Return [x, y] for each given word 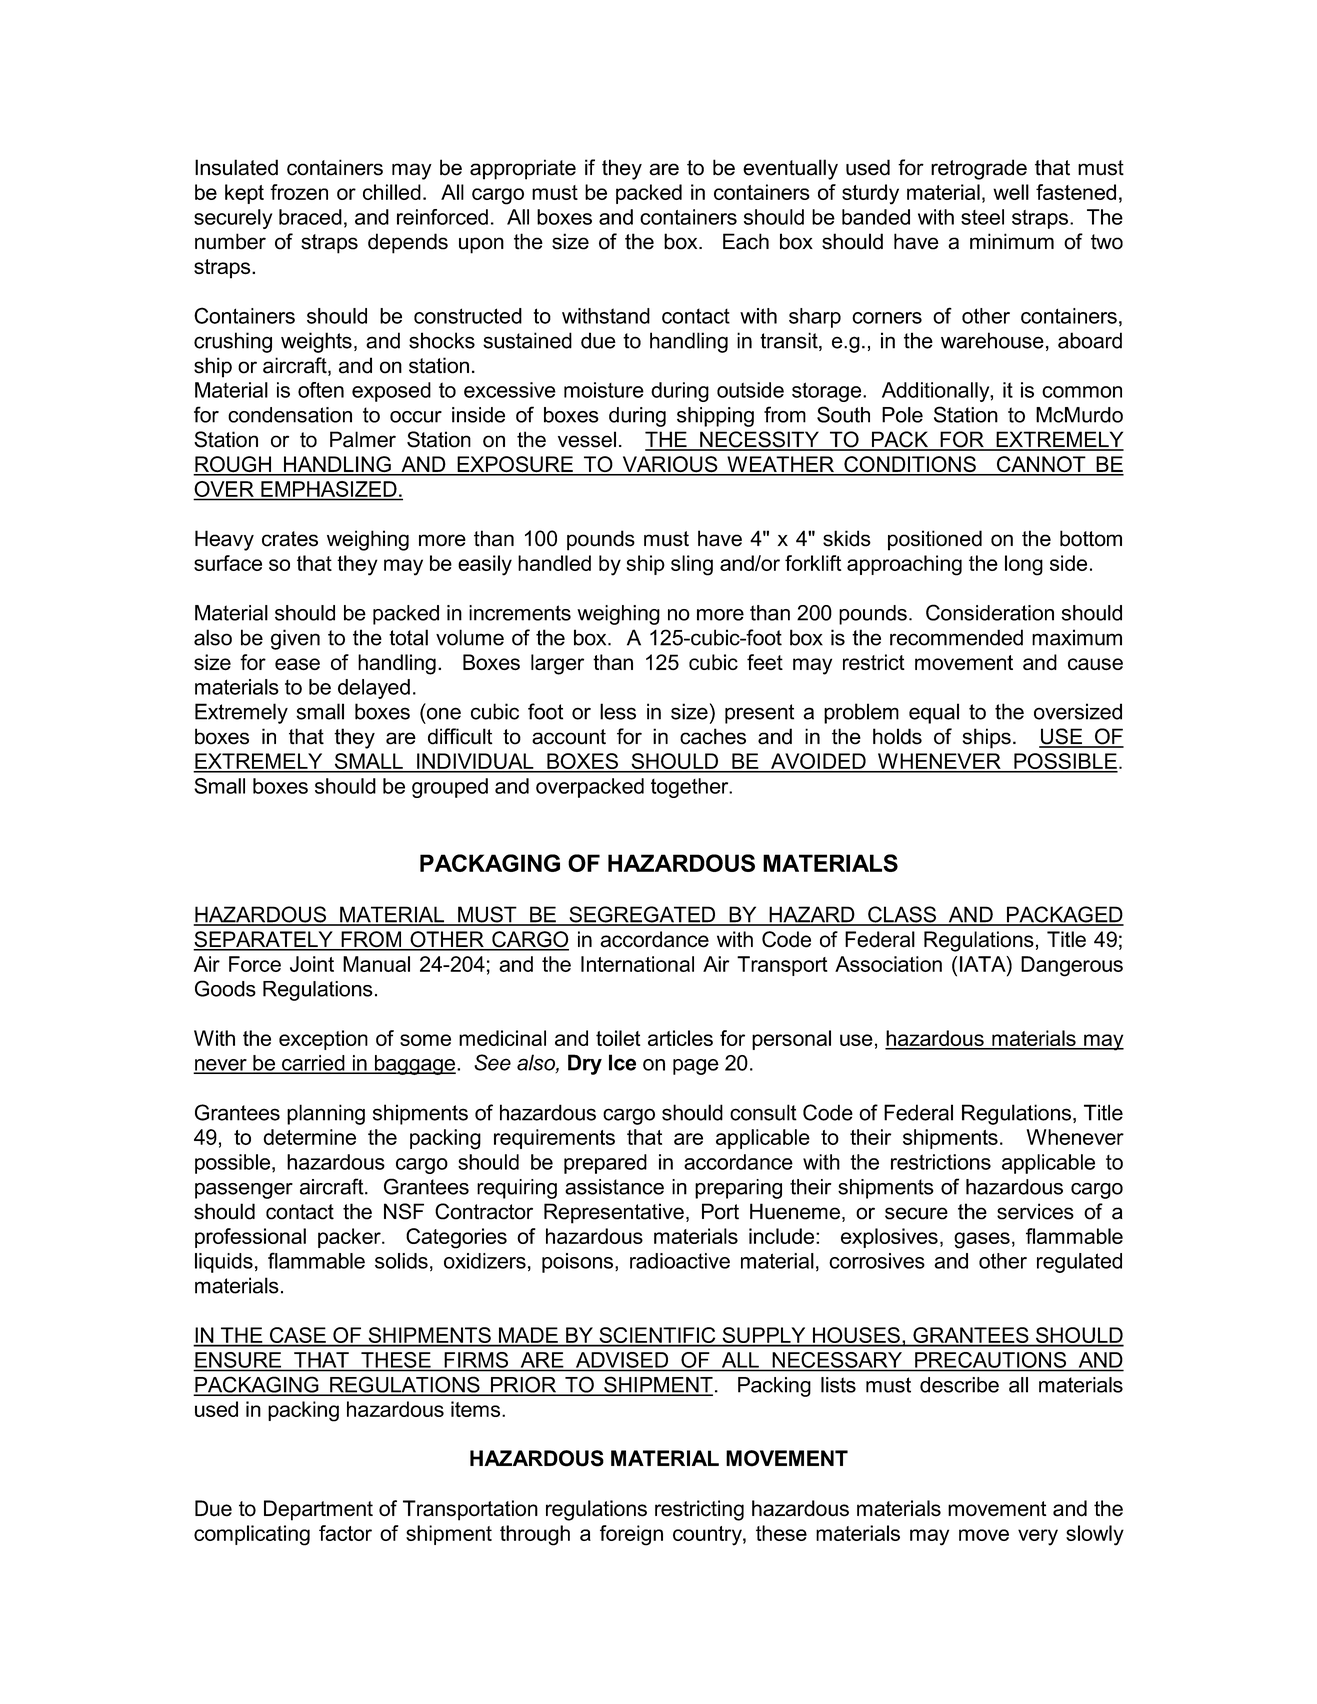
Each [746, 241]
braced [310, 217]
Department [318, 1510]
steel [982, 217]
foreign [631, 1535]
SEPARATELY [264, 940]
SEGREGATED [642, 915]
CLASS [902, 915]
